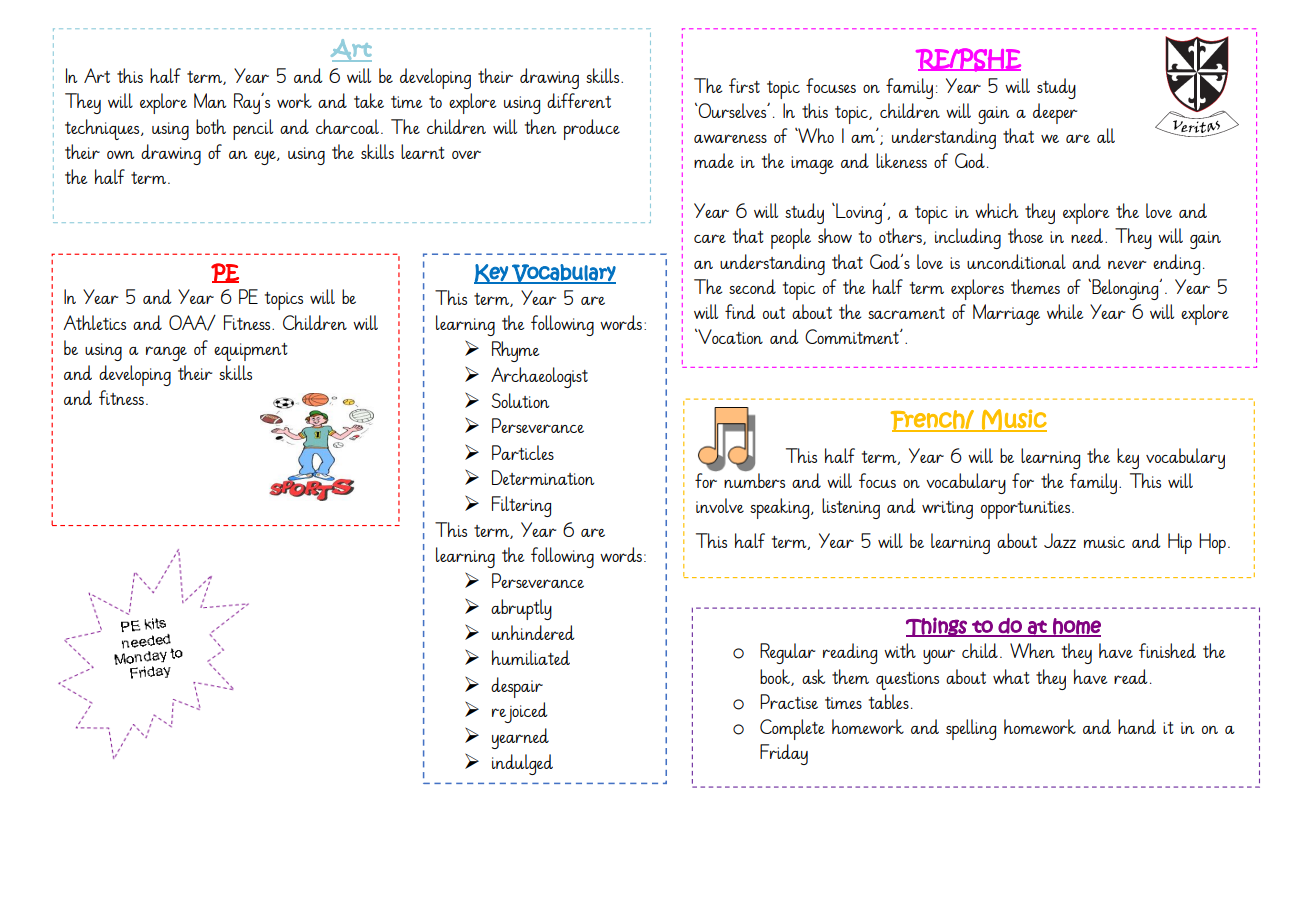 The image size is (1308, 924). Describe the element at coordinates (522, 764) in the screenshot. I see `indulged` at that location.
